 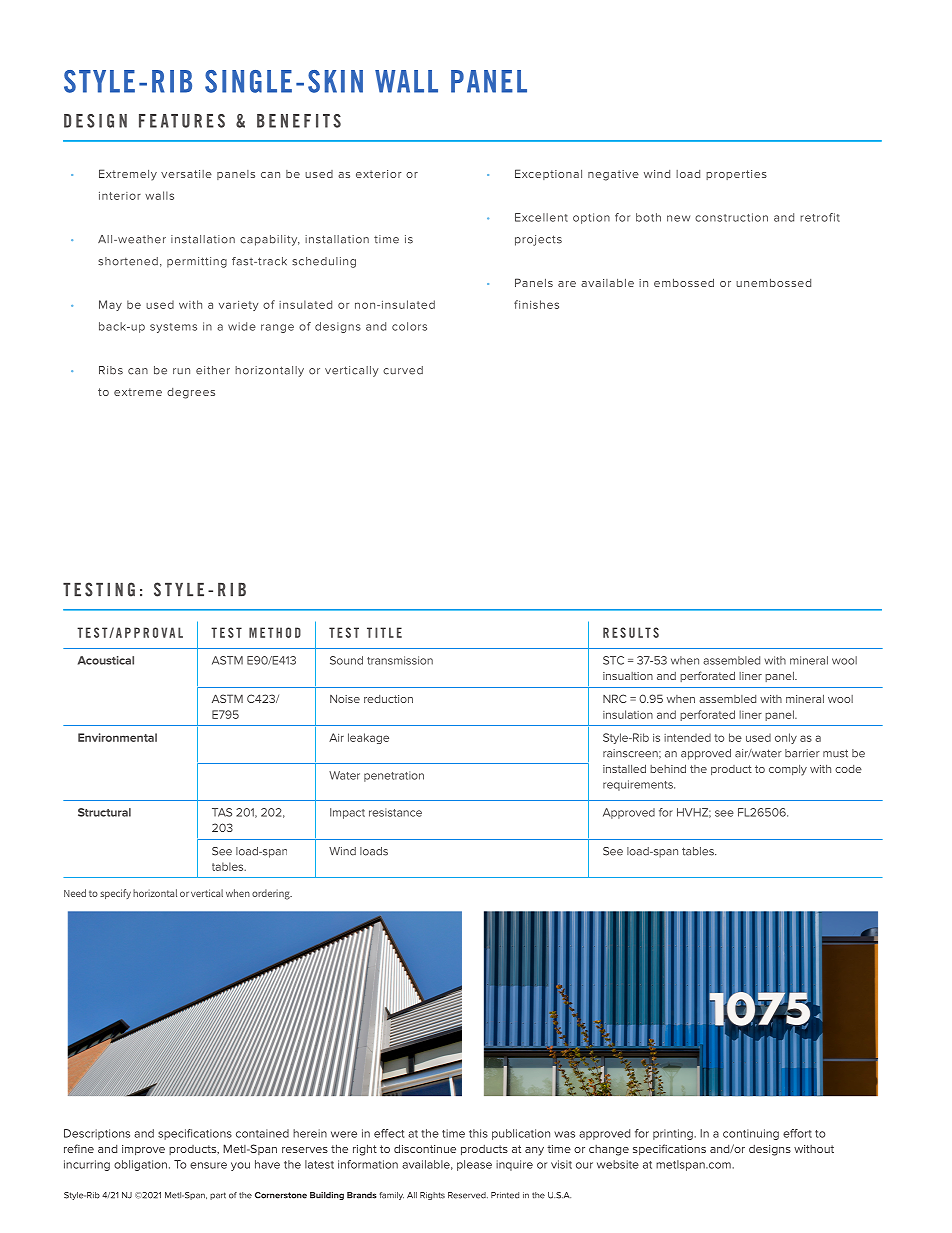 What do you see at coordinates (751, 1134) in the screenshot?
I see `continuing` at bounding box center [751, 1134].
